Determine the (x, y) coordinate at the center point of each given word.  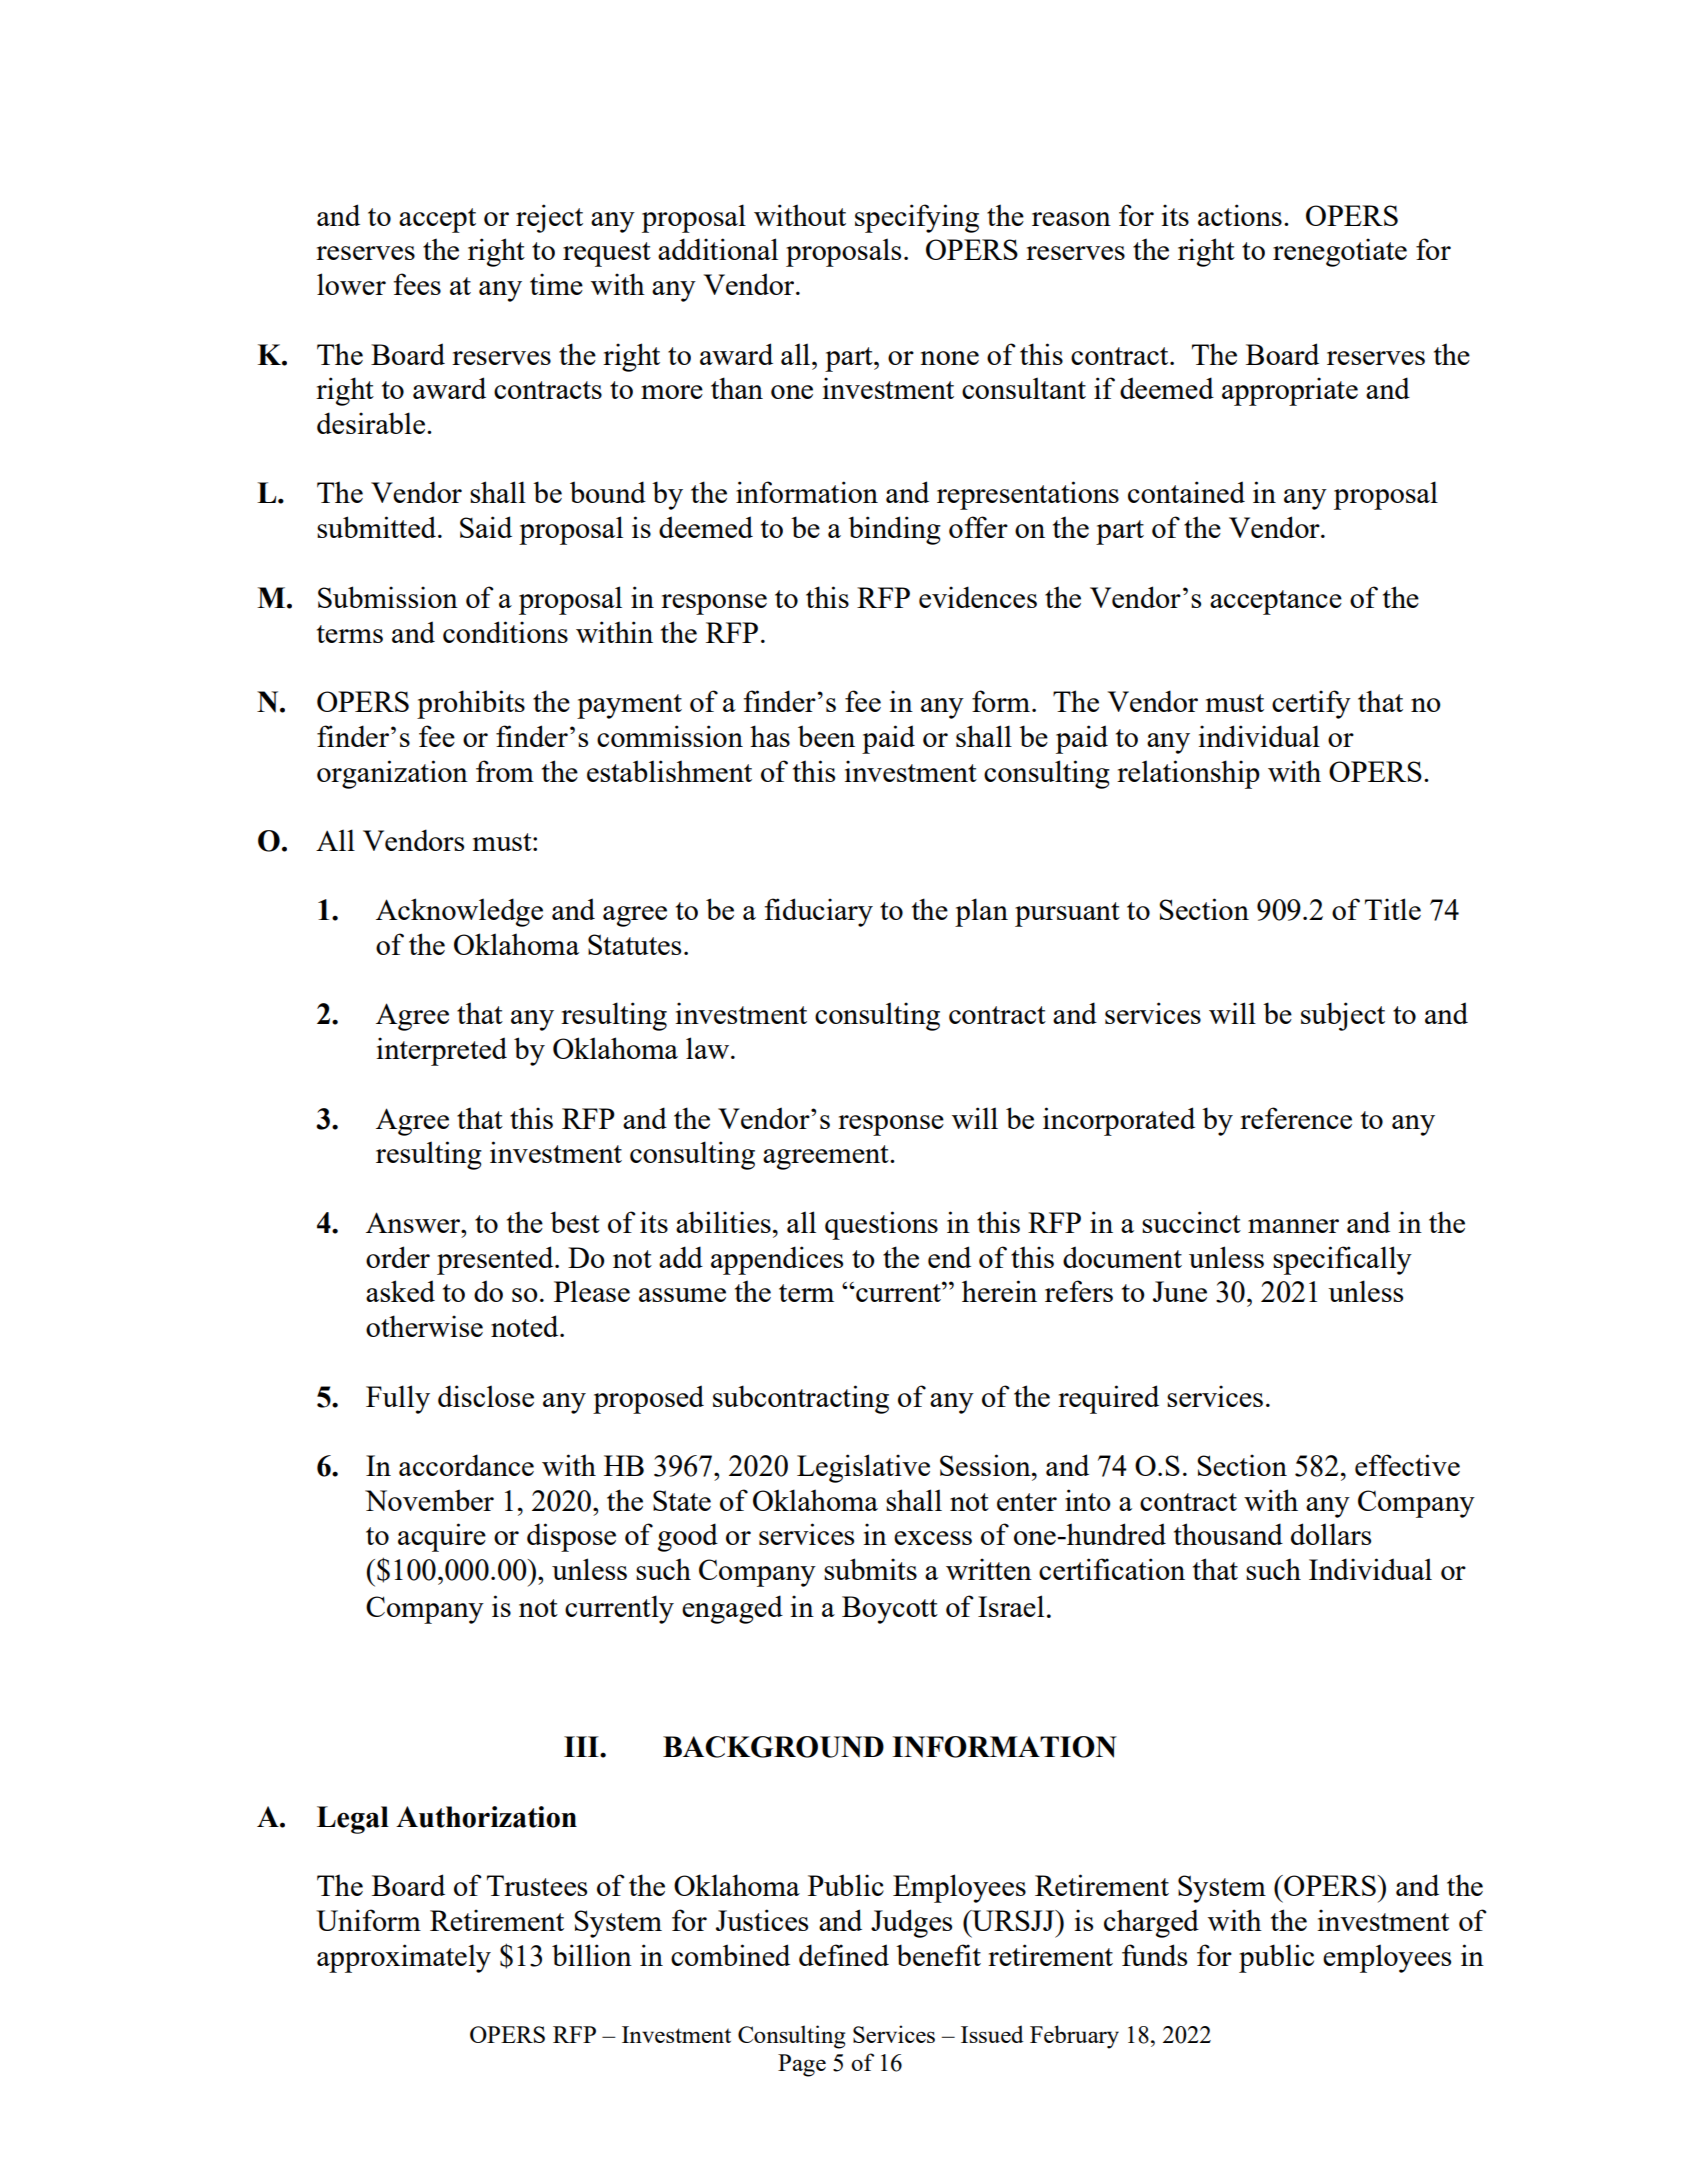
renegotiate (1340, 252)
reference (1296, 1118)
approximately (404, 1958)
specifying (917, 218)
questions (881, 1225)
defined (844, 1955)
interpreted (442, 1051)
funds (1154, 1955)
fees (417, 284)
